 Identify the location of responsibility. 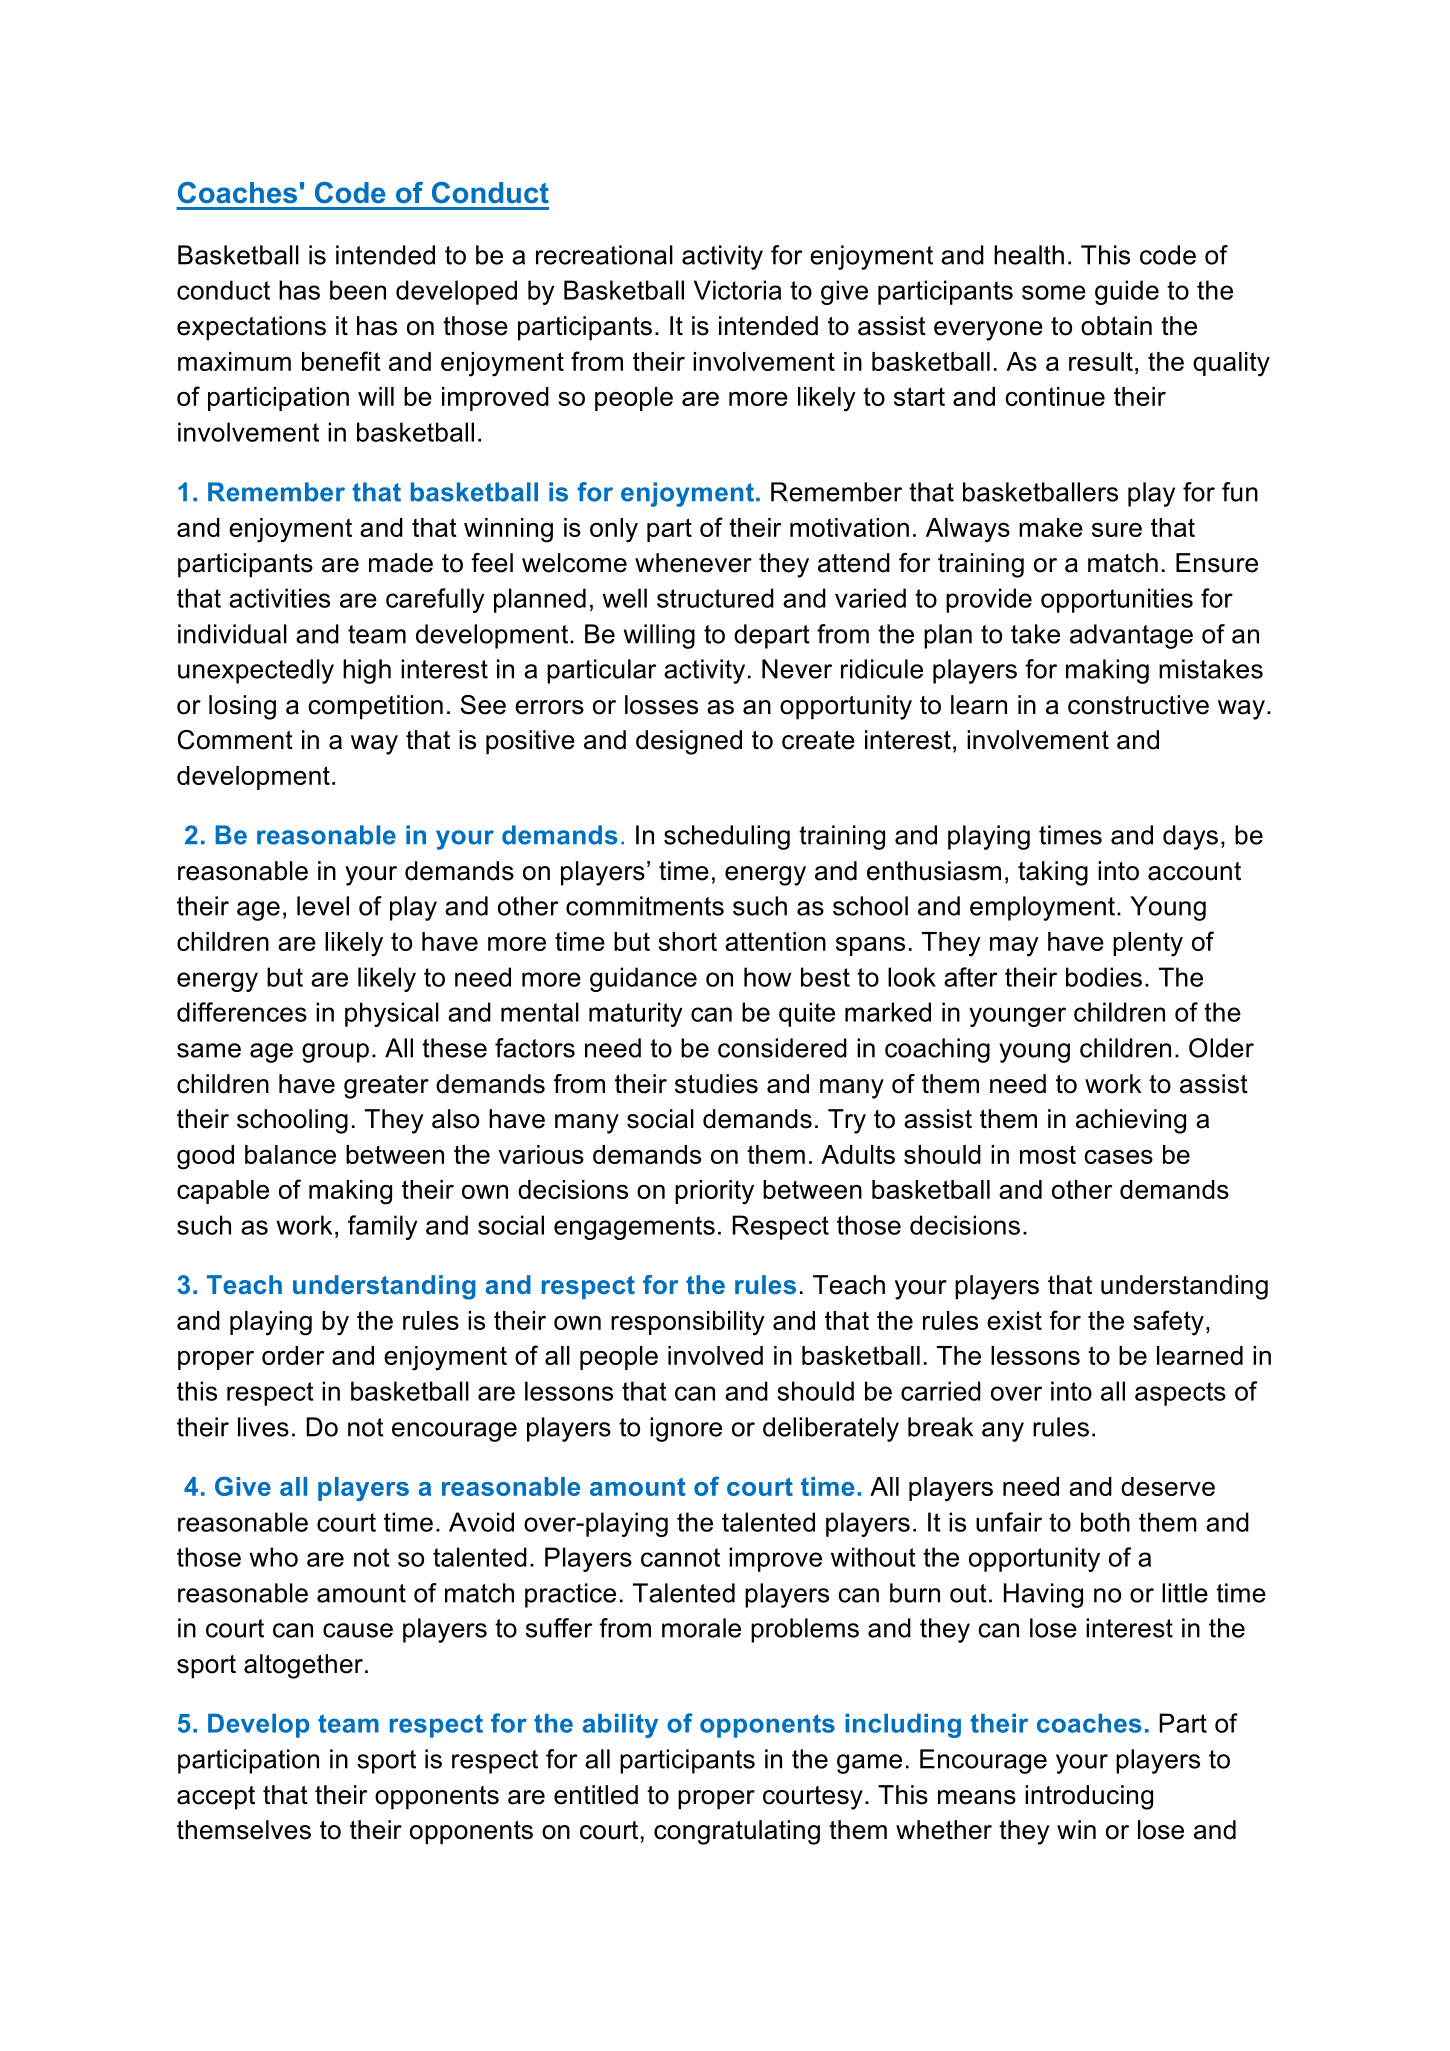
(688, 1323).
